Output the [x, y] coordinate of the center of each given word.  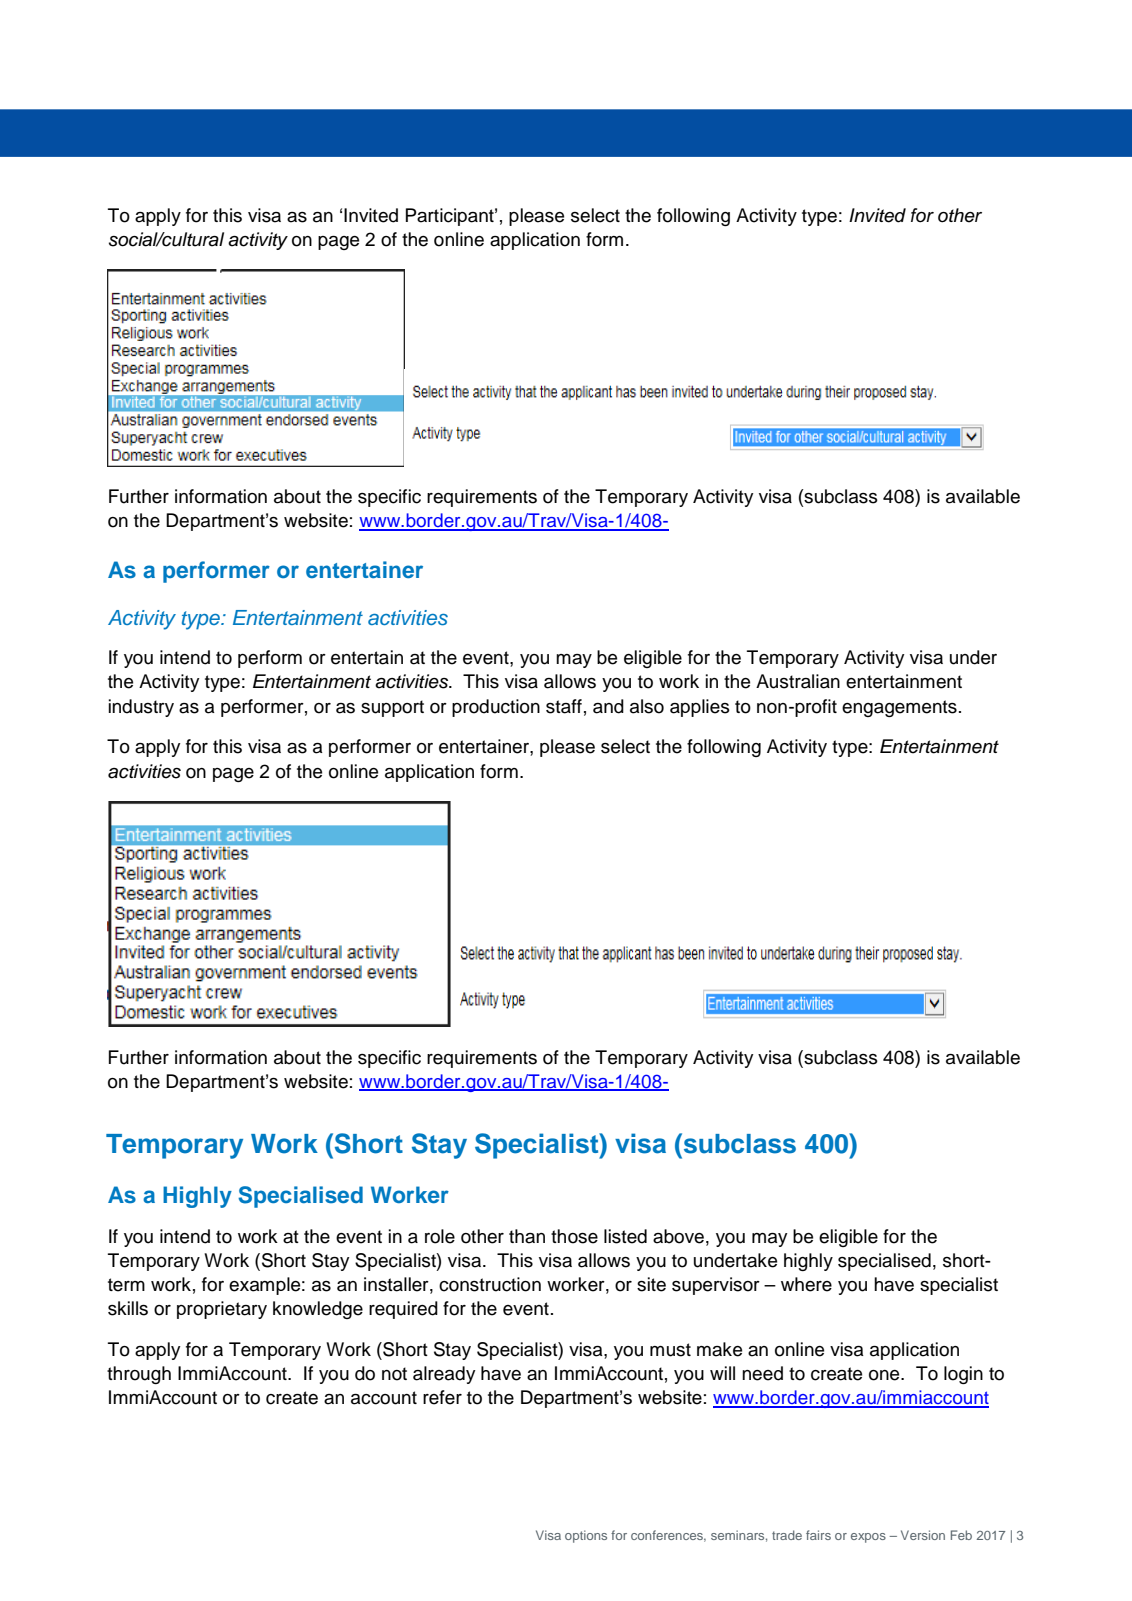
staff [564, 706]
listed [625, 1236]
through [139, 1375]
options [586, 1536]
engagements [899, 708]
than [527, 1236]
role [440, 1236]
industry [141, 708]
